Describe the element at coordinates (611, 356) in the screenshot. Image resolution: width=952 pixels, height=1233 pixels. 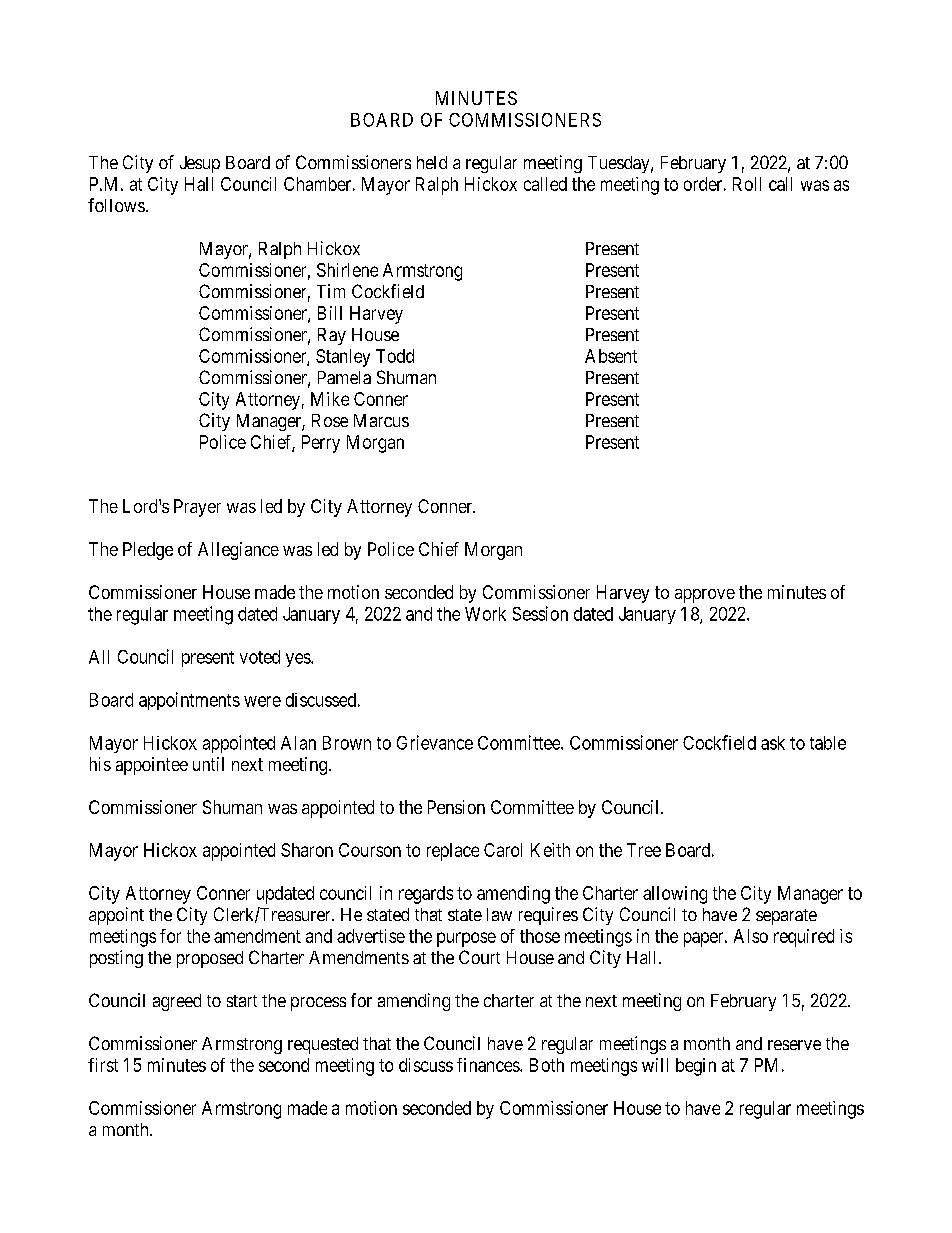
I see `Absent` at that location.
